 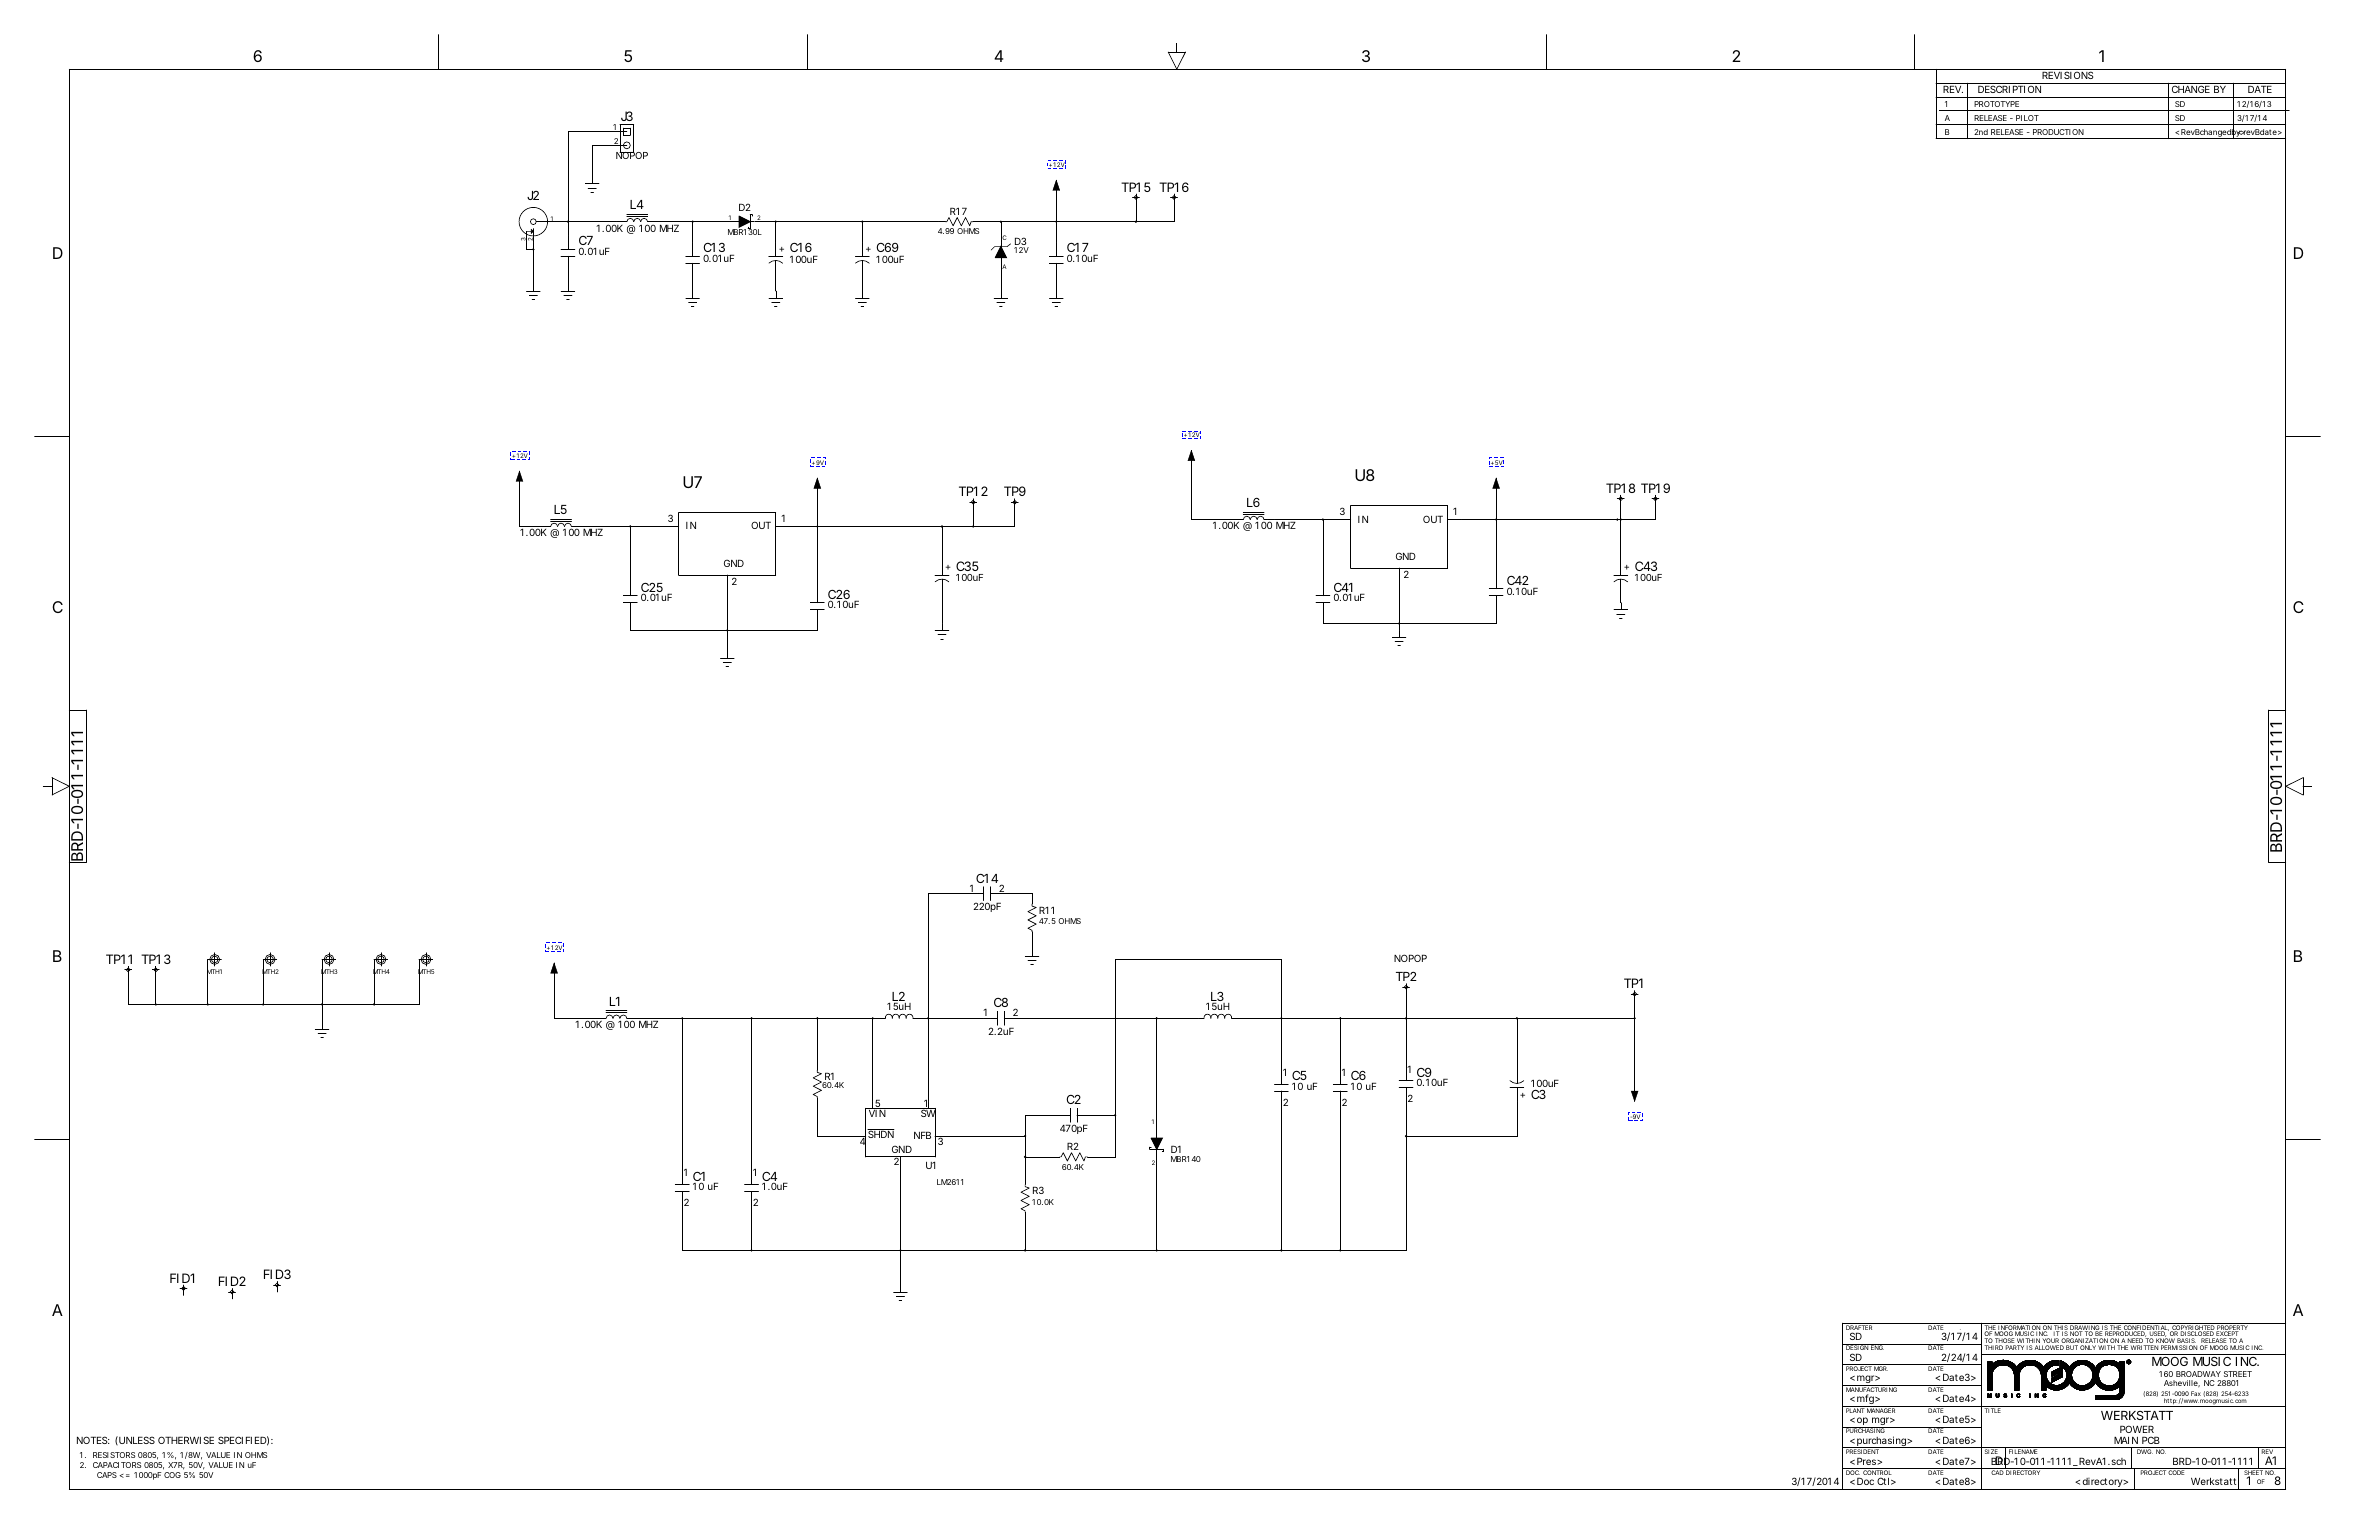 What do you see at coordinates (114, 1455) in the image?
I see `RESISTORS` at bounding box center [114, 1455].
